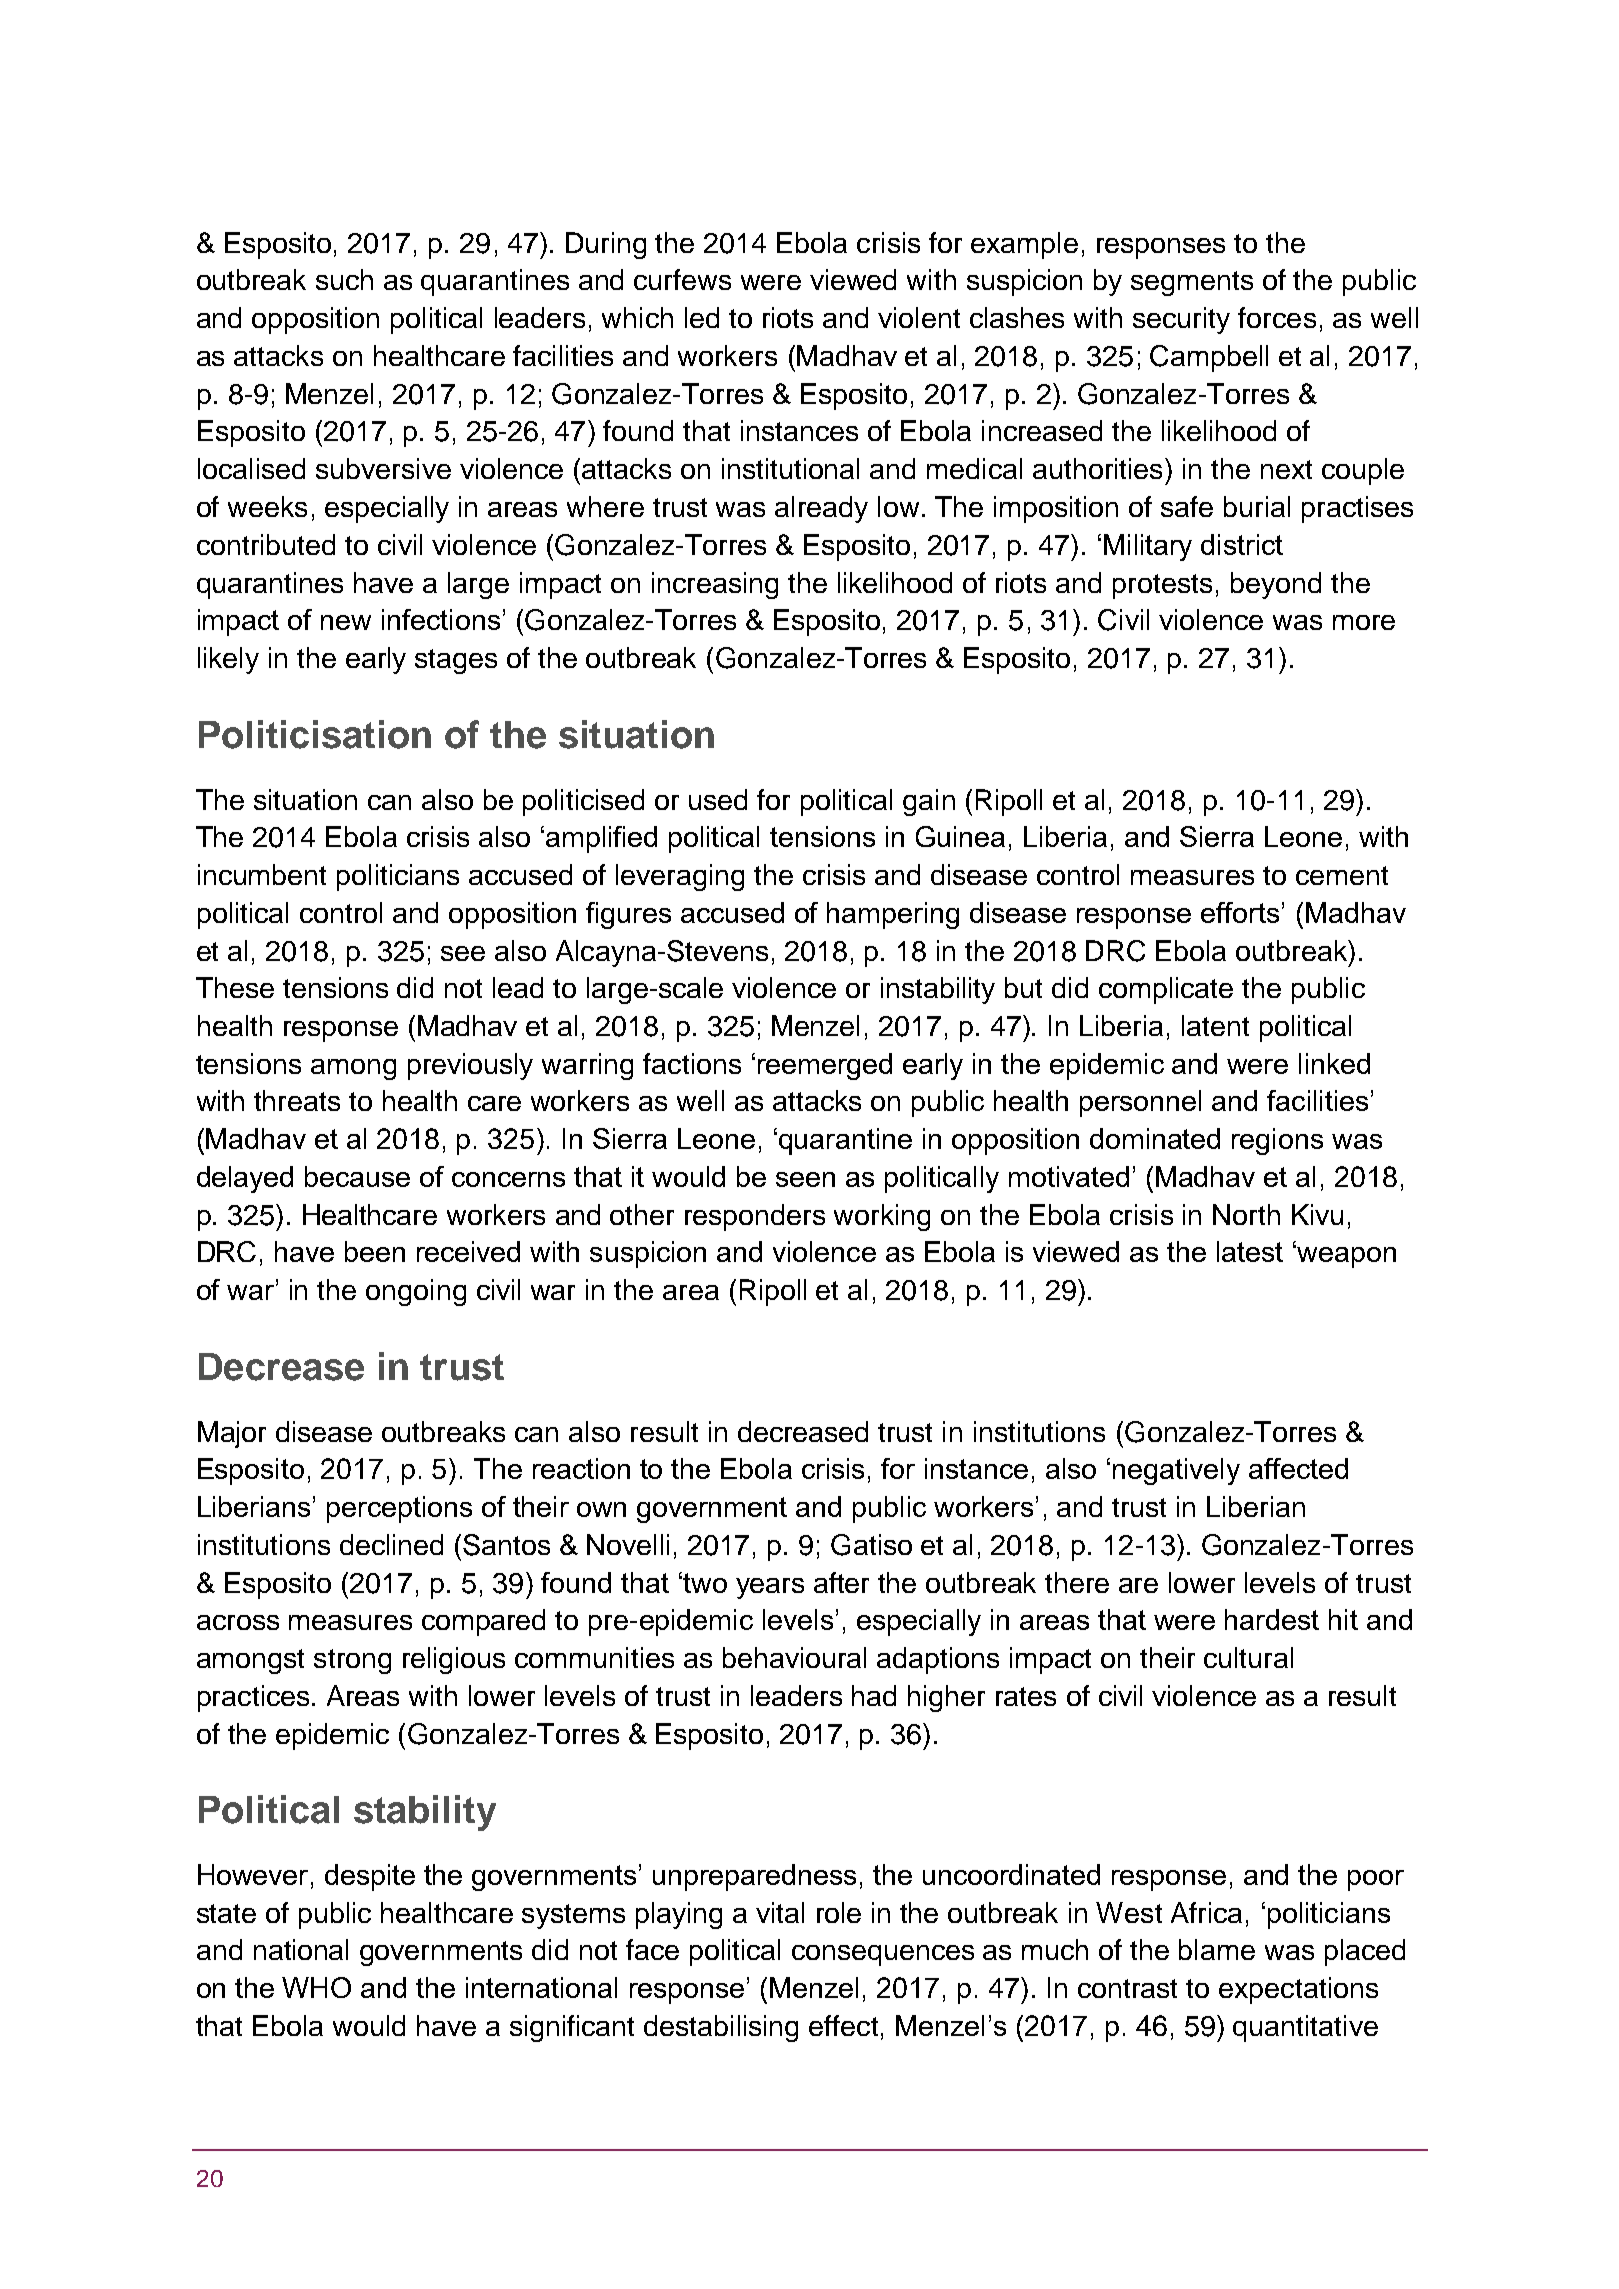  Describe the element at coordinates (316, 1987) in the screenshot. I see `WHO` at that location.
